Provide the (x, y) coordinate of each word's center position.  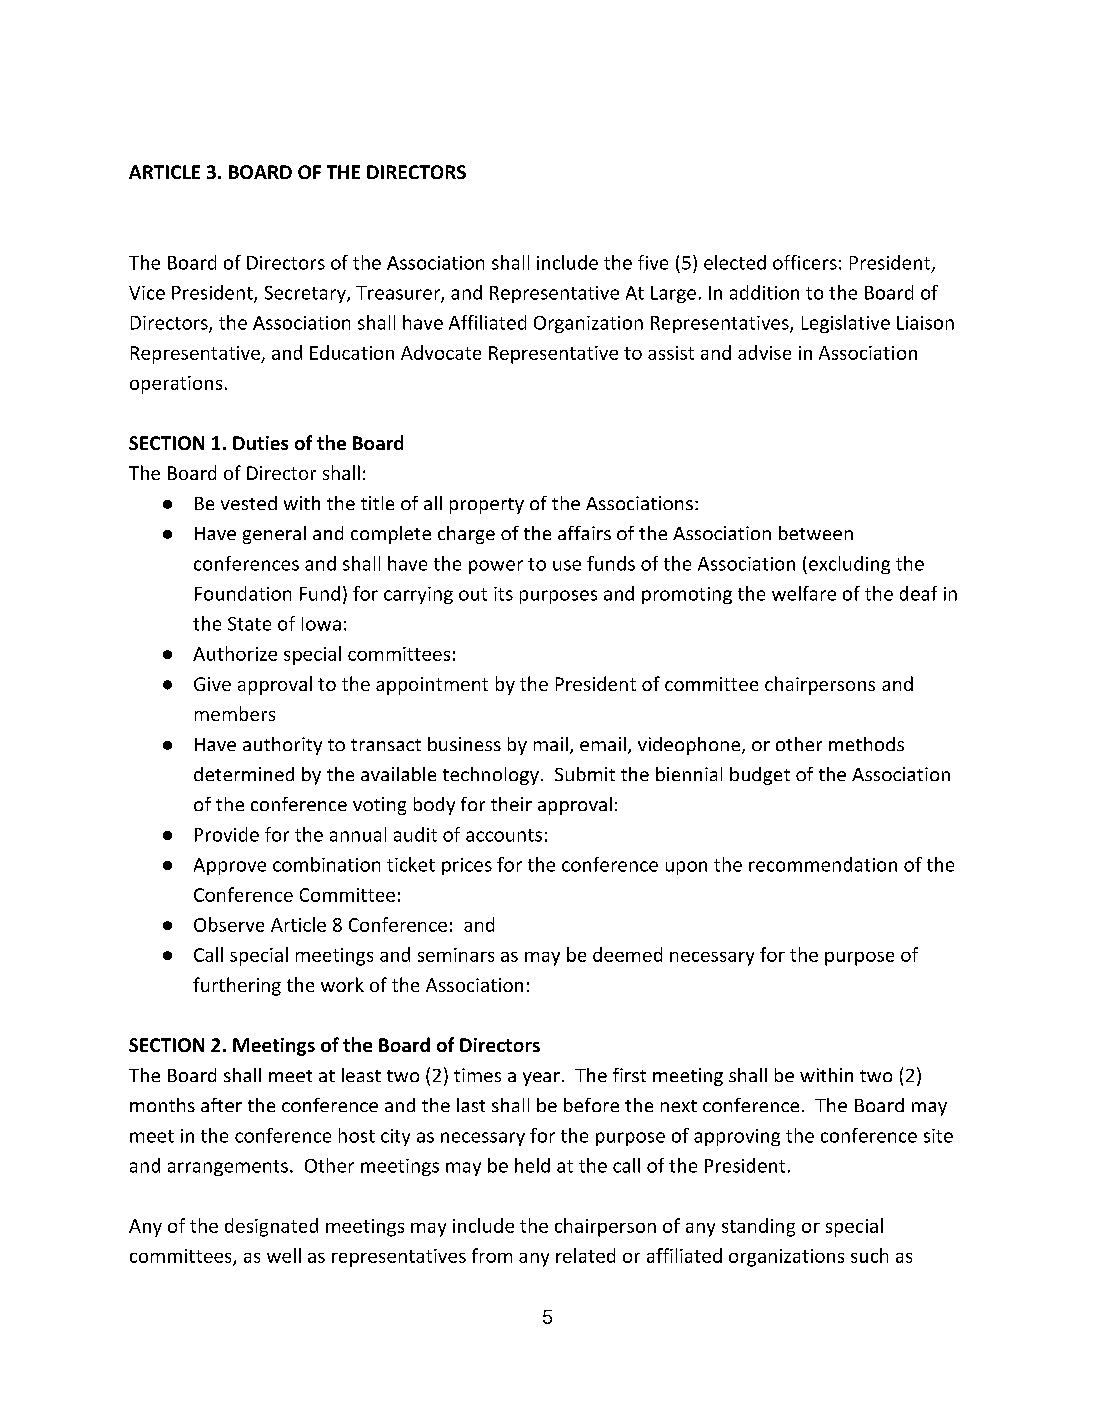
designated (271, 1227)
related (585, 1255)
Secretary (306, 294)
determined (244, 774)
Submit (585, 774)
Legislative (846, 324)
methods (866, 744)
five (653, 262)
